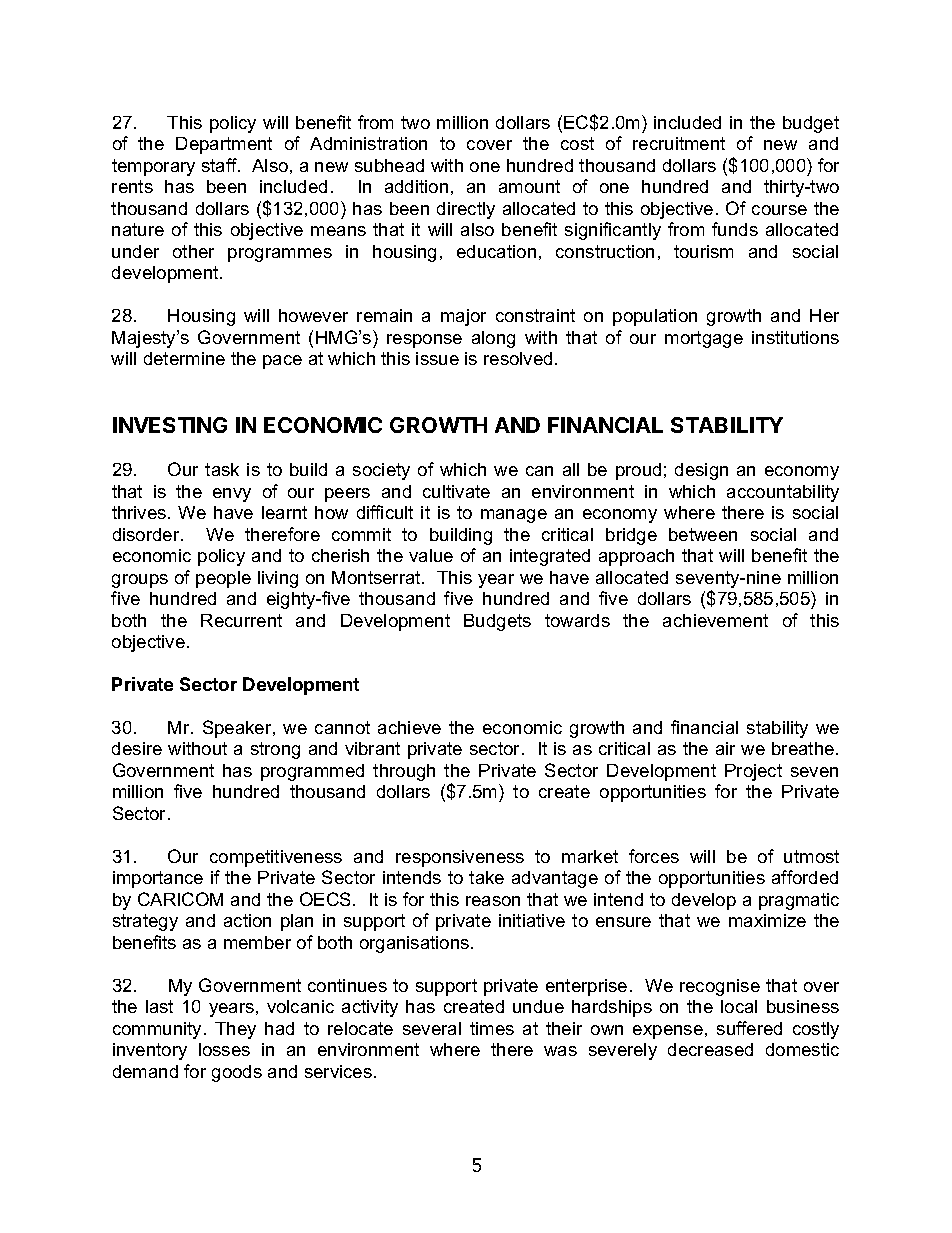  What do you see at coordinates (679, 143) in the document?
I see `recruitment` at bounding box center [679, 143].
